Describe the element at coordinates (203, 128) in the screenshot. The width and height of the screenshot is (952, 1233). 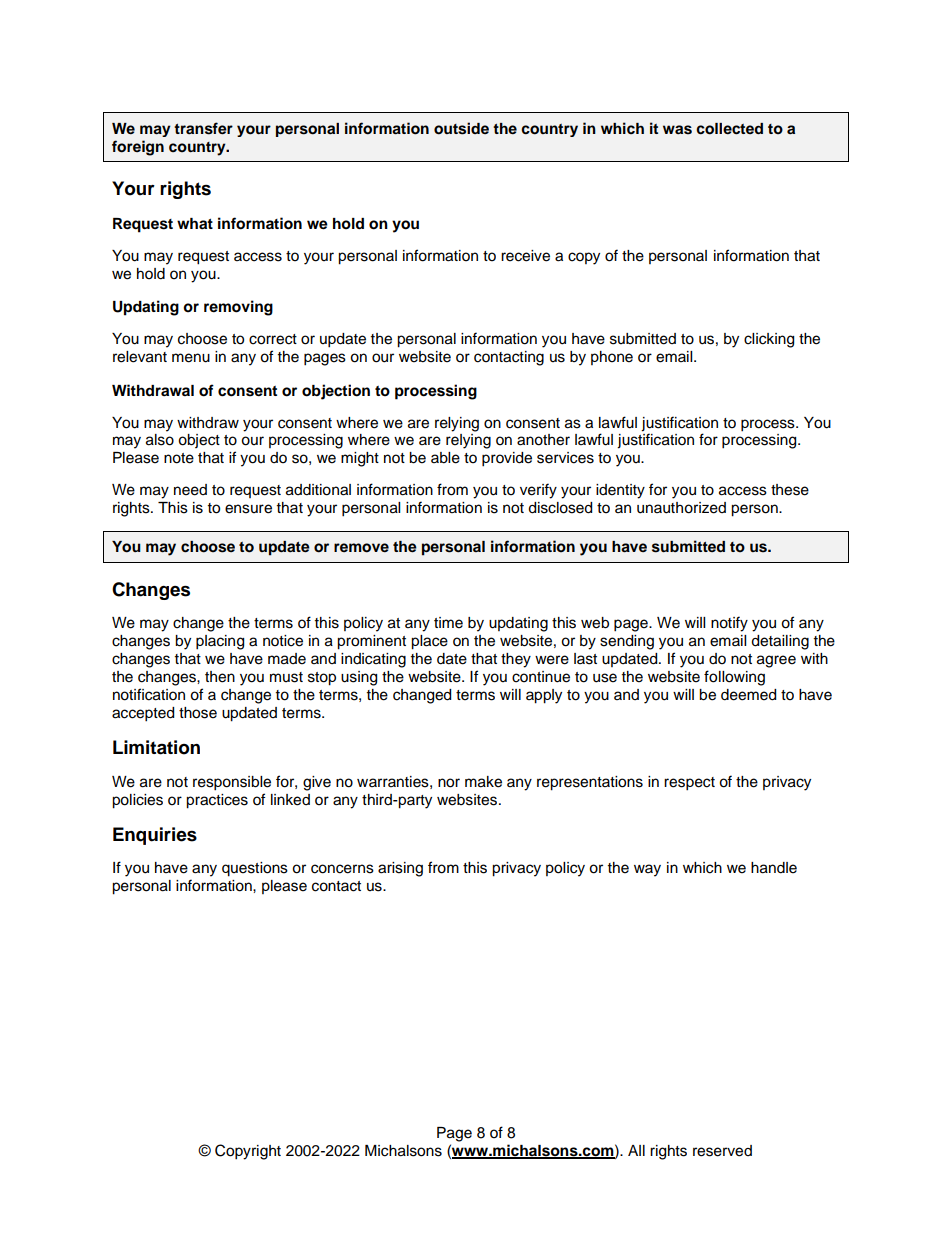
I see `transfer` at that location.
